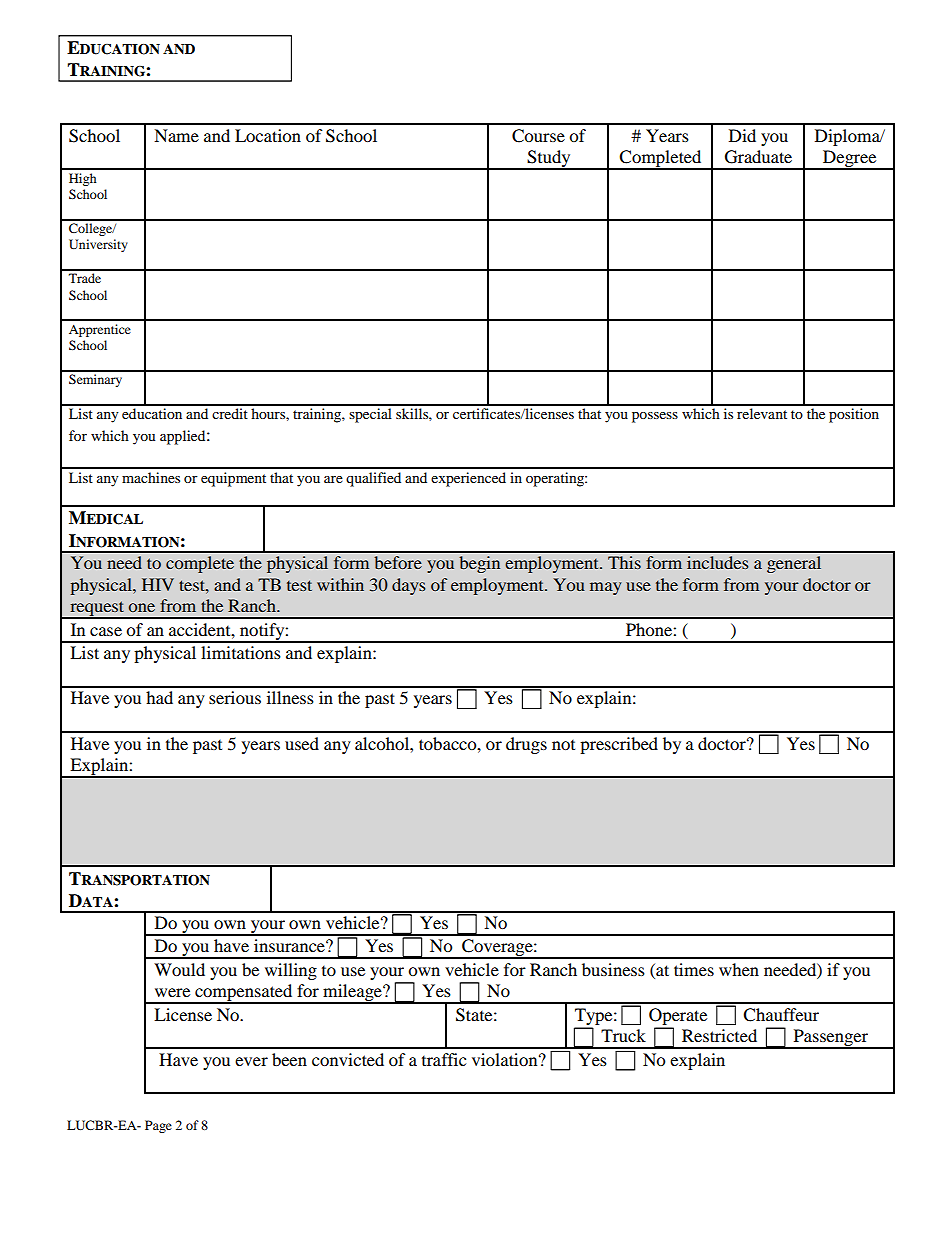 The height and width of the screenshot is (1233, 952). Describe the element at coordinates (176, 135) in the screenshot. I see `Name` at that location.
